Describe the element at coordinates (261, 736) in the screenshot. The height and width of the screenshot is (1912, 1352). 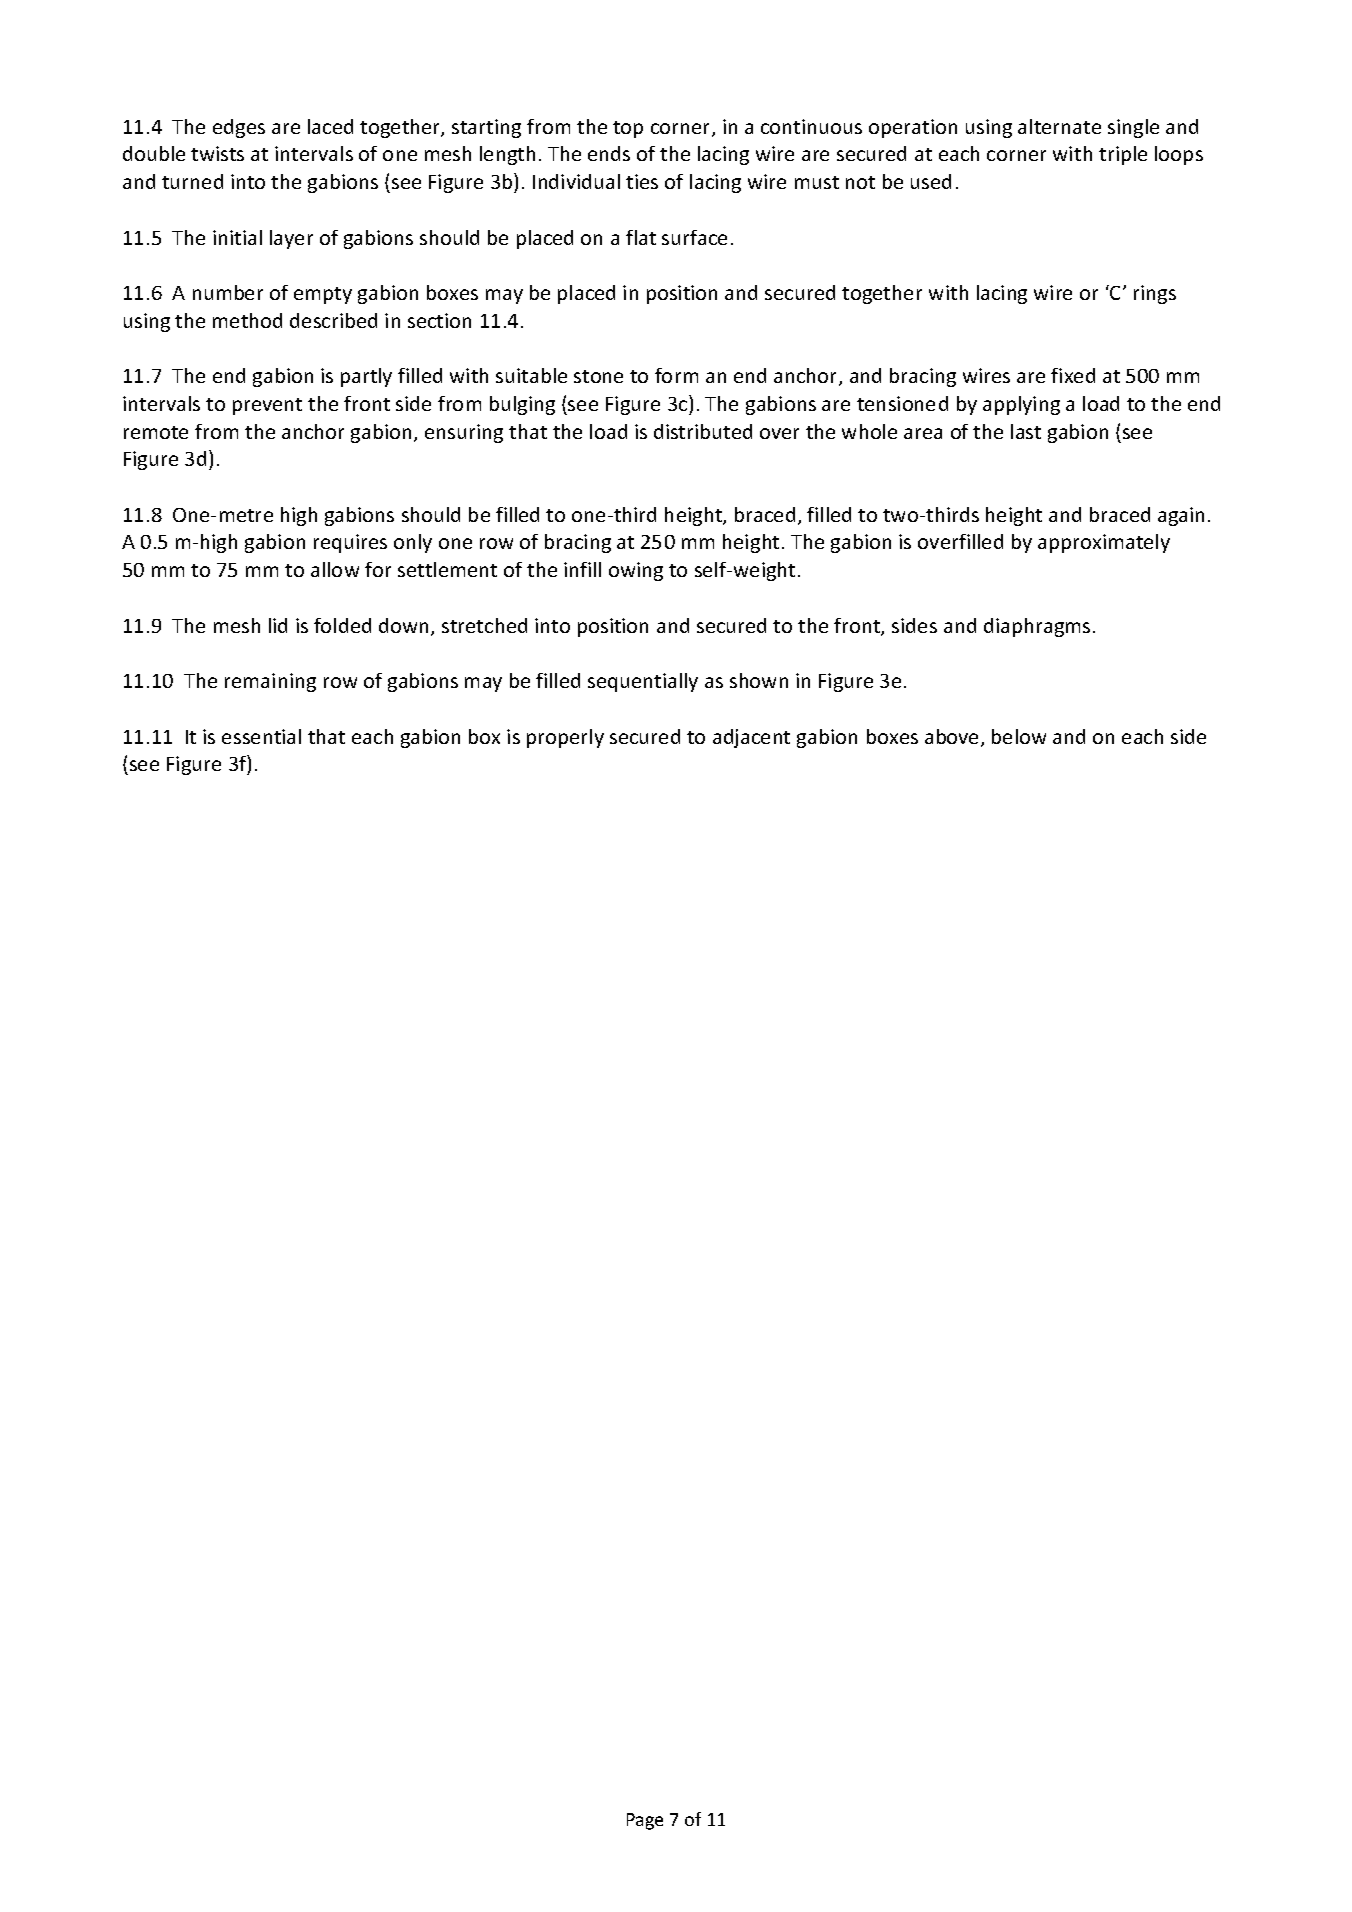
I see `essential` at that location.
